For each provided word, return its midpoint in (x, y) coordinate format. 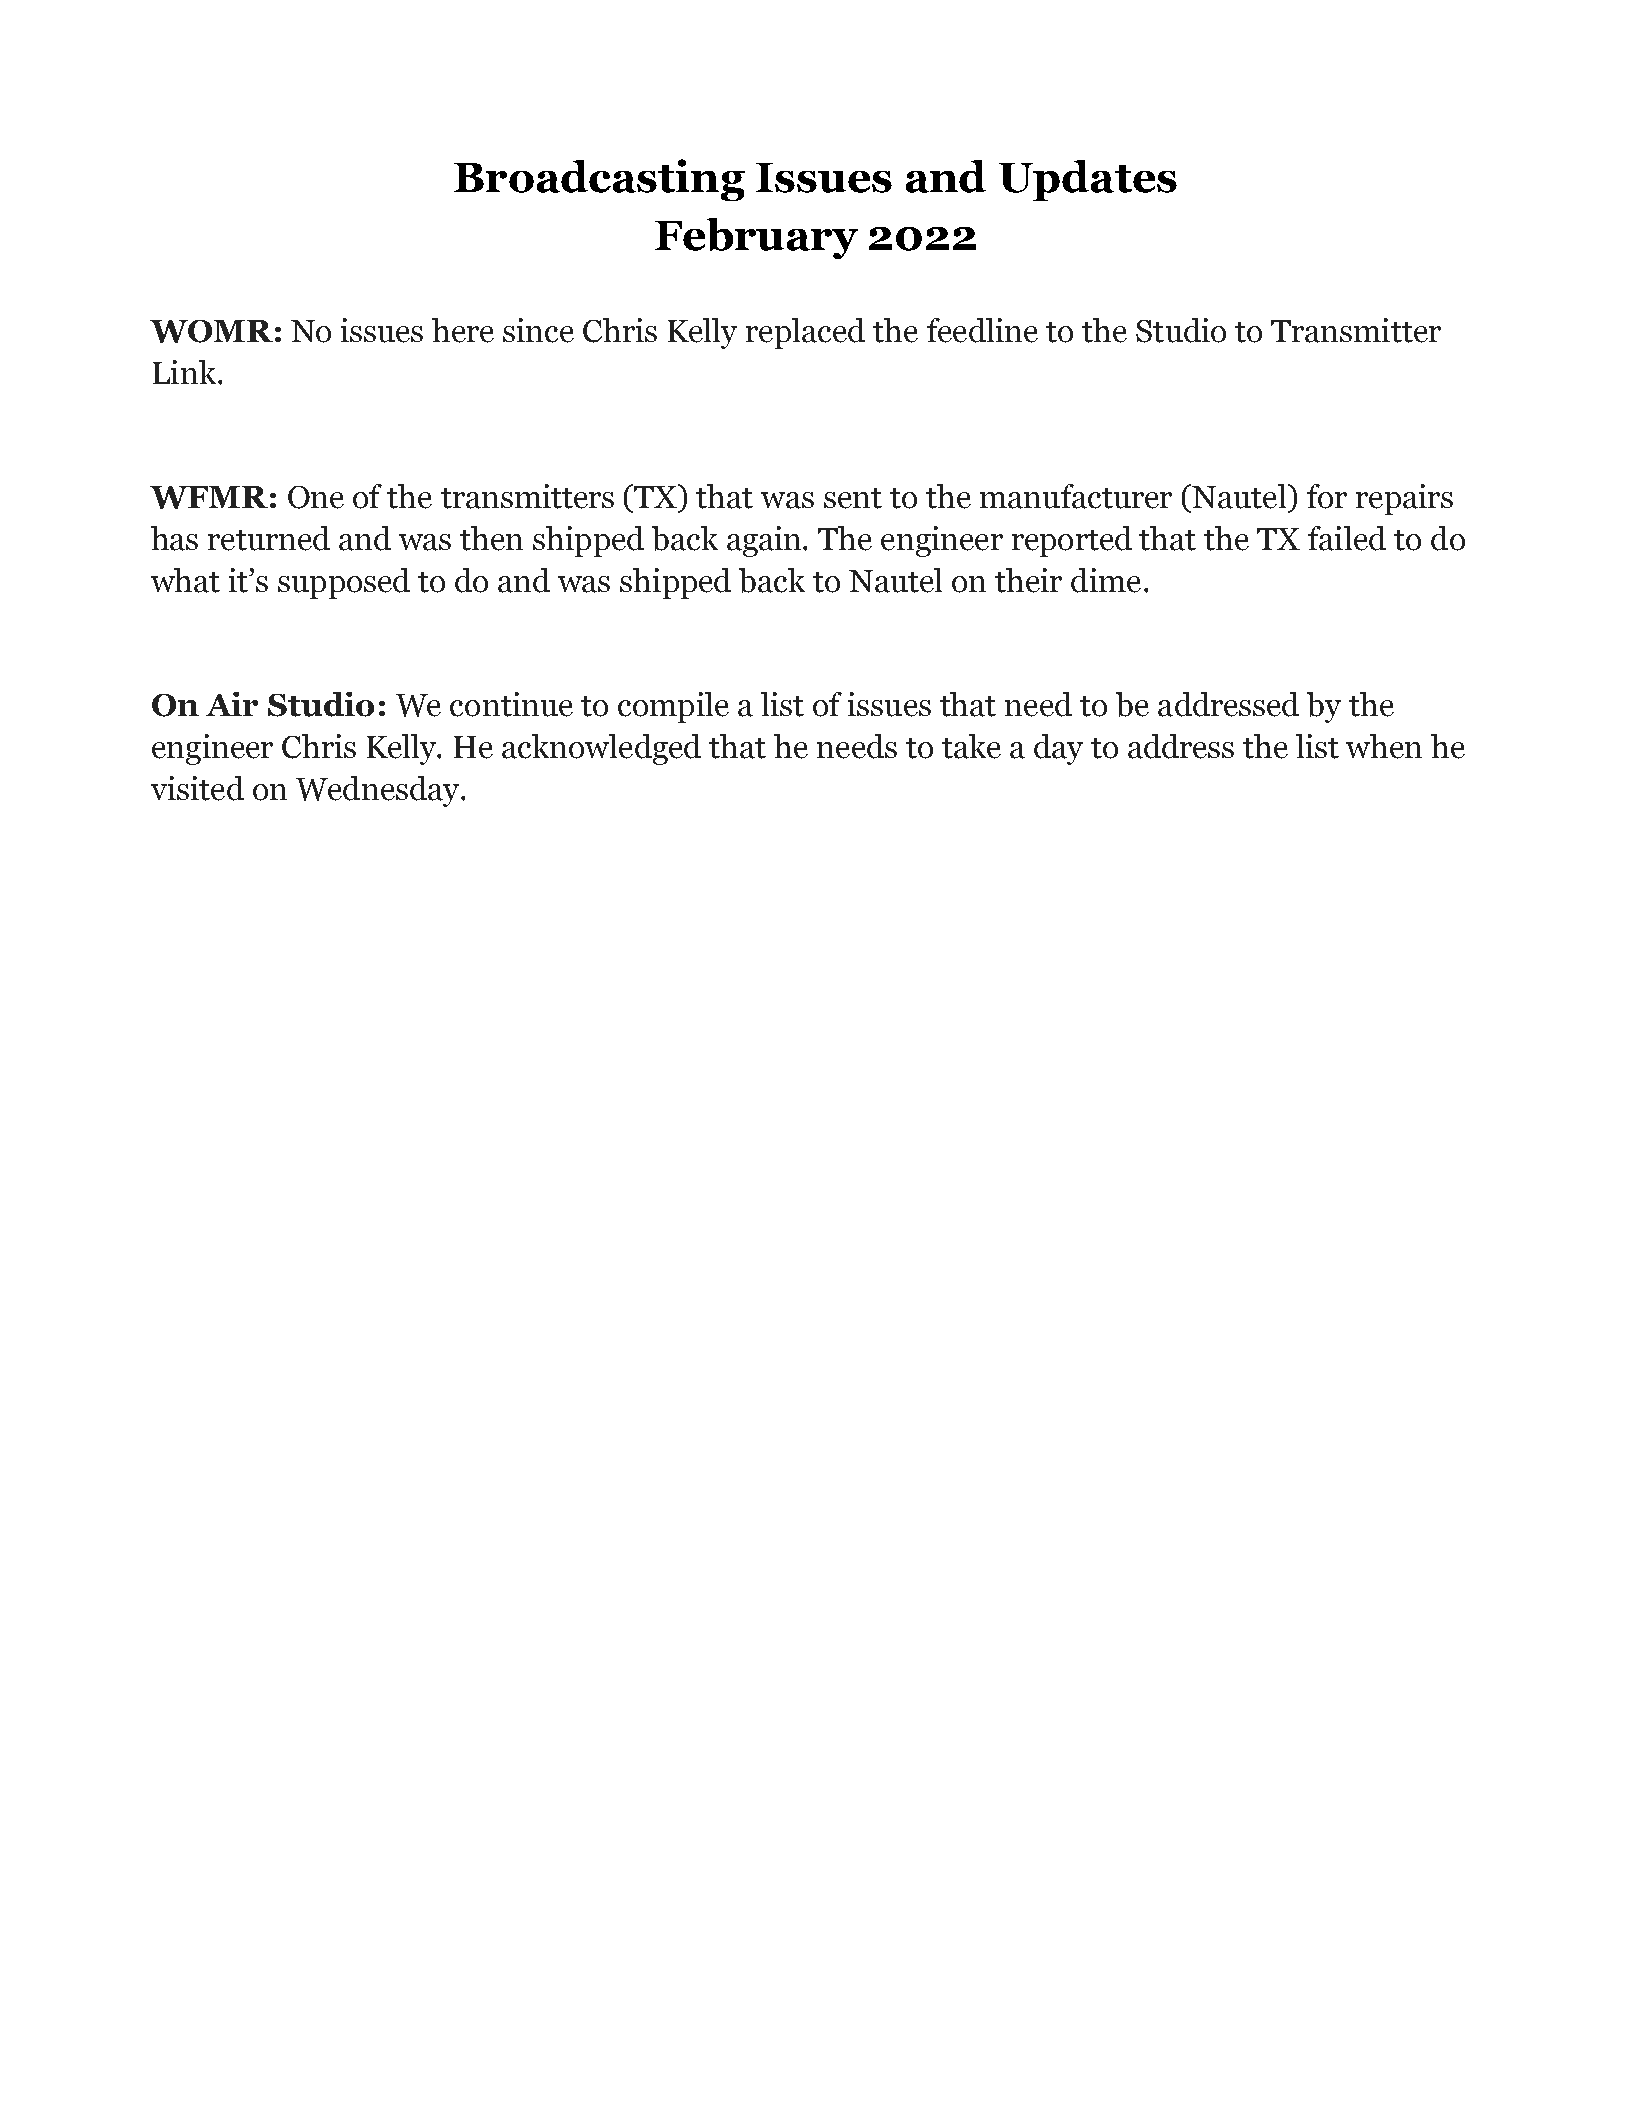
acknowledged (601, 749)
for (1327, 496)
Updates (1088, 180)
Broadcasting (599, 180)
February (756, 238)
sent (853, 498)
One (316, 497)
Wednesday (379, 791)
